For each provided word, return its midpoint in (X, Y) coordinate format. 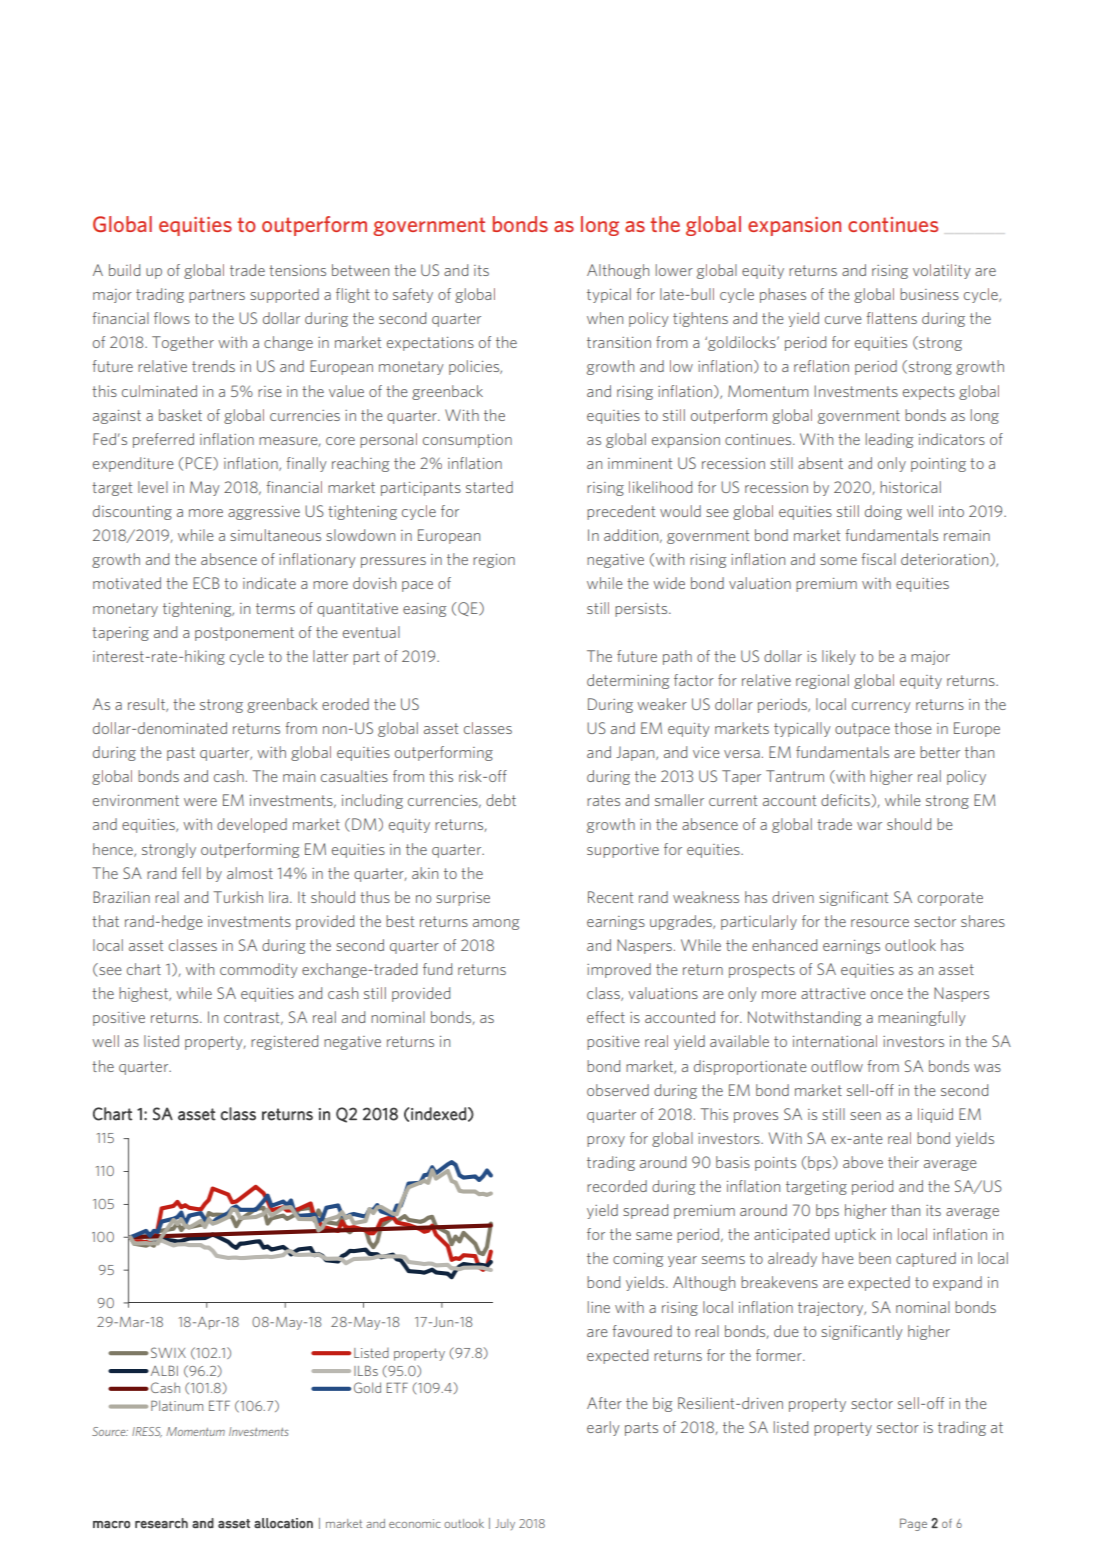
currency (881, 707)
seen (865, 1116)
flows (172, 318)
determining (628, 681)
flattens (891, 318)
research (161, 1523)
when (605, 318)
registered (284, 1042)
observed (618, 1090)
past (181, 754)
